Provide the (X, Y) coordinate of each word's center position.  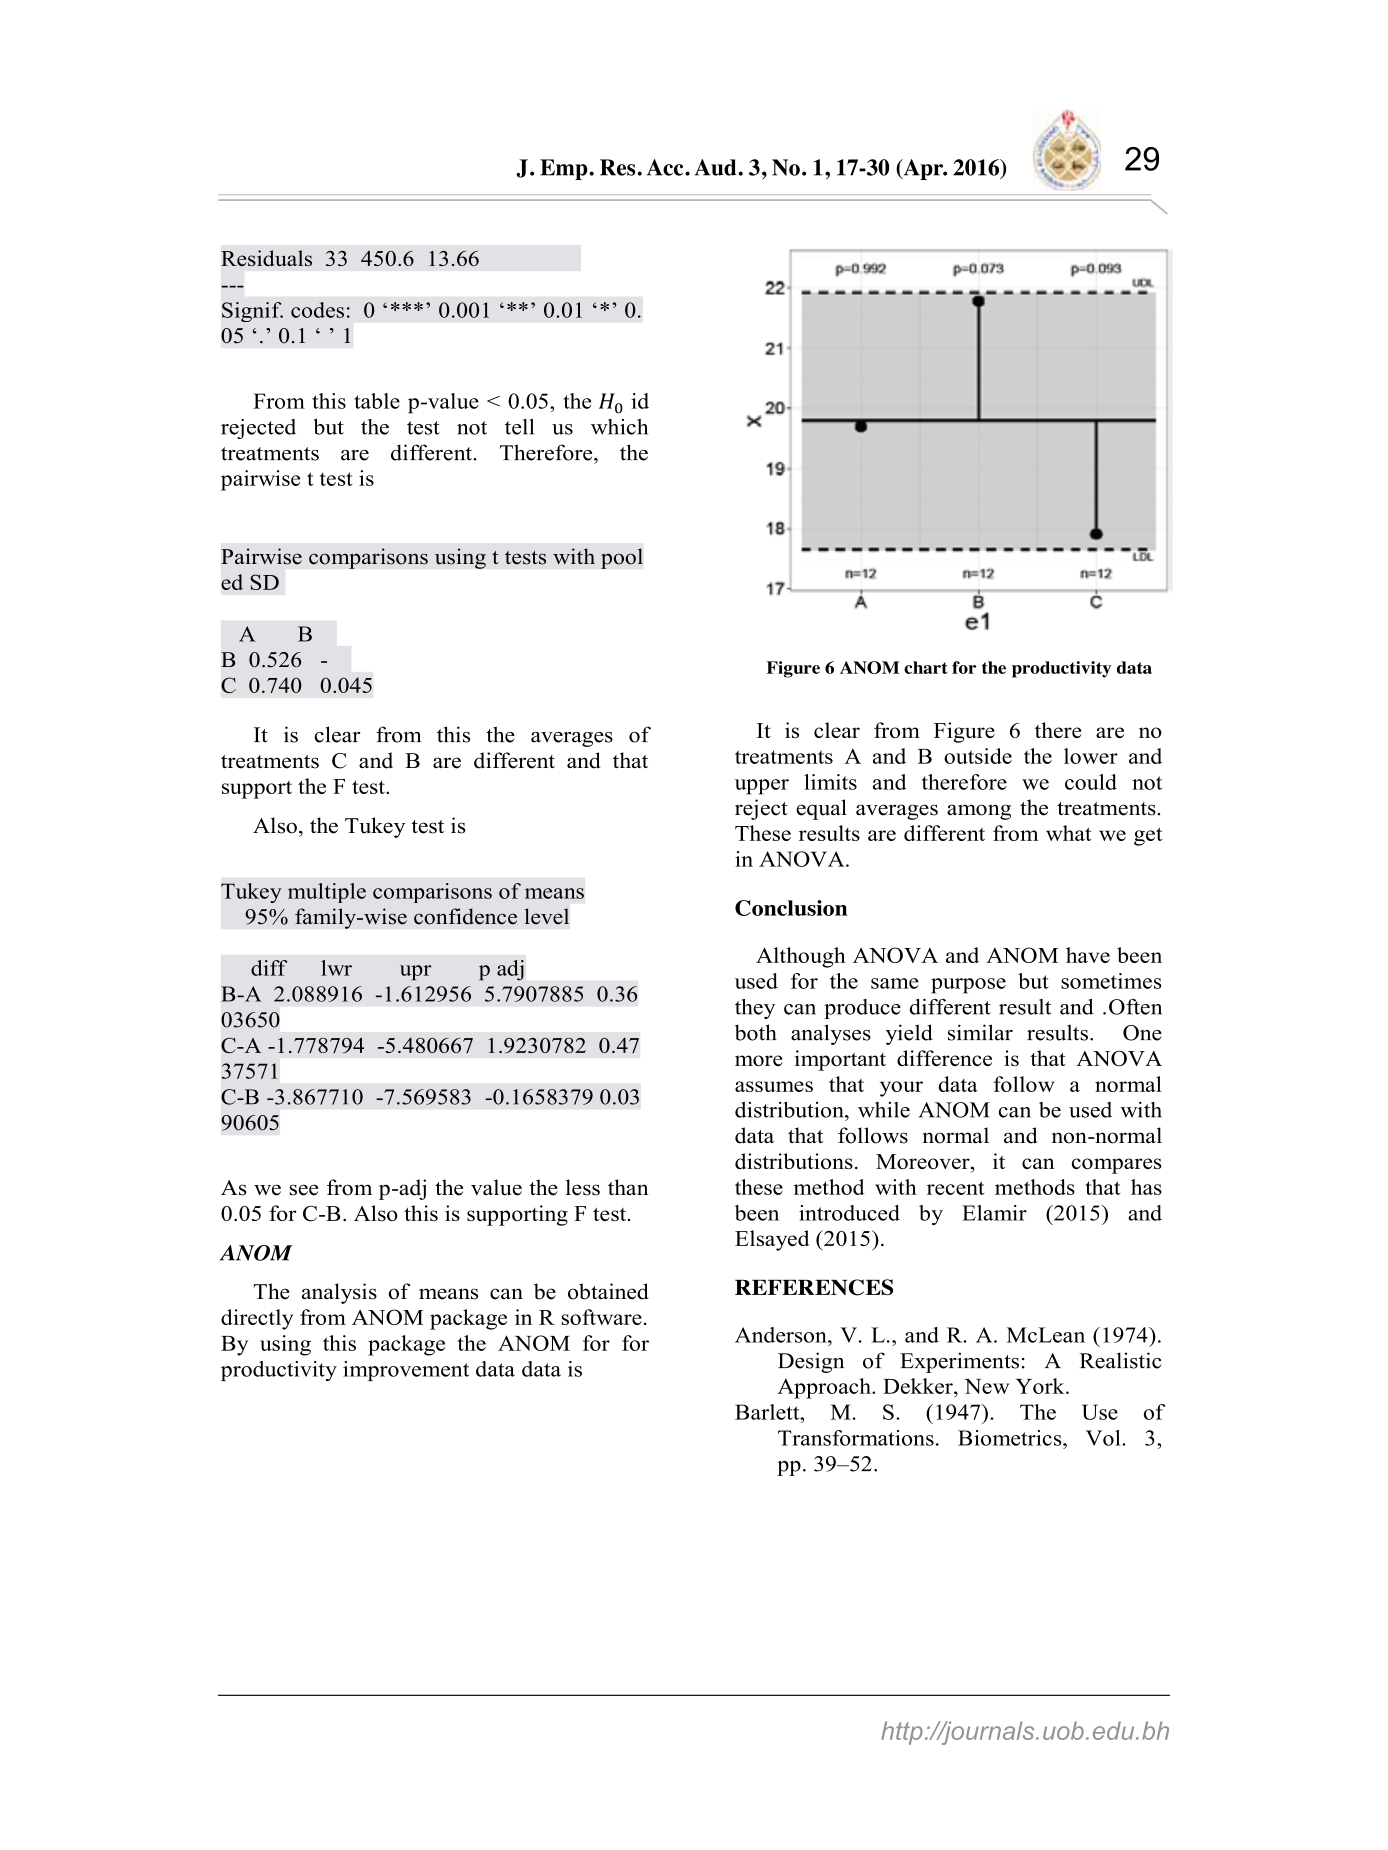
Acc (666, 167)
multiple (327, 893)
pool (622, 558)
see (303, 1190)
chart (926, 667)
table (377, 401)
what (1068, 833)
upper (762, 787)
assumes (774, 1086)
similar (980, 1032)
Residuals (266, 258)
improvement (406, 1371)
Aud (717, 167)
